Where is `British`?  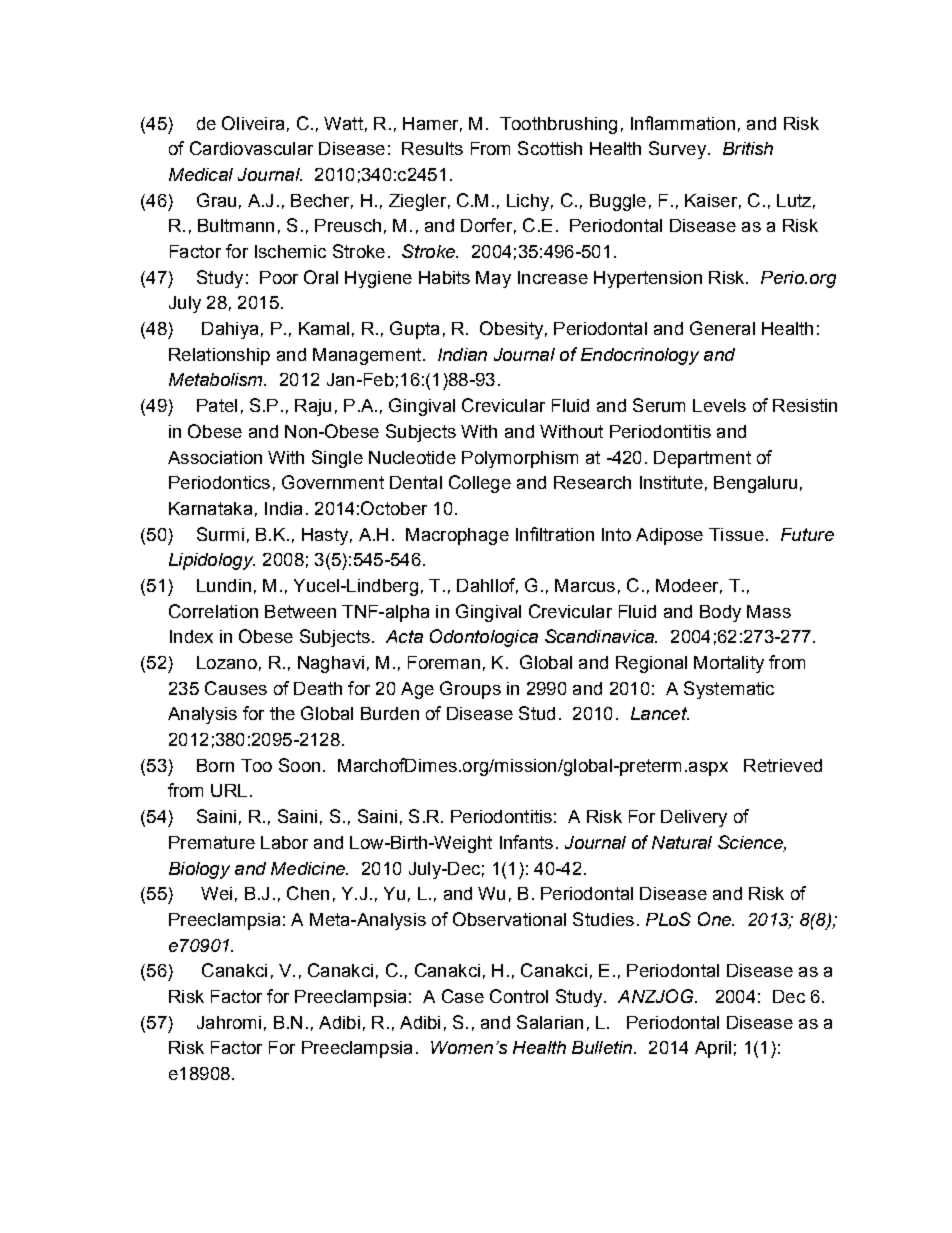 British is located at coordinates (748, 148).
